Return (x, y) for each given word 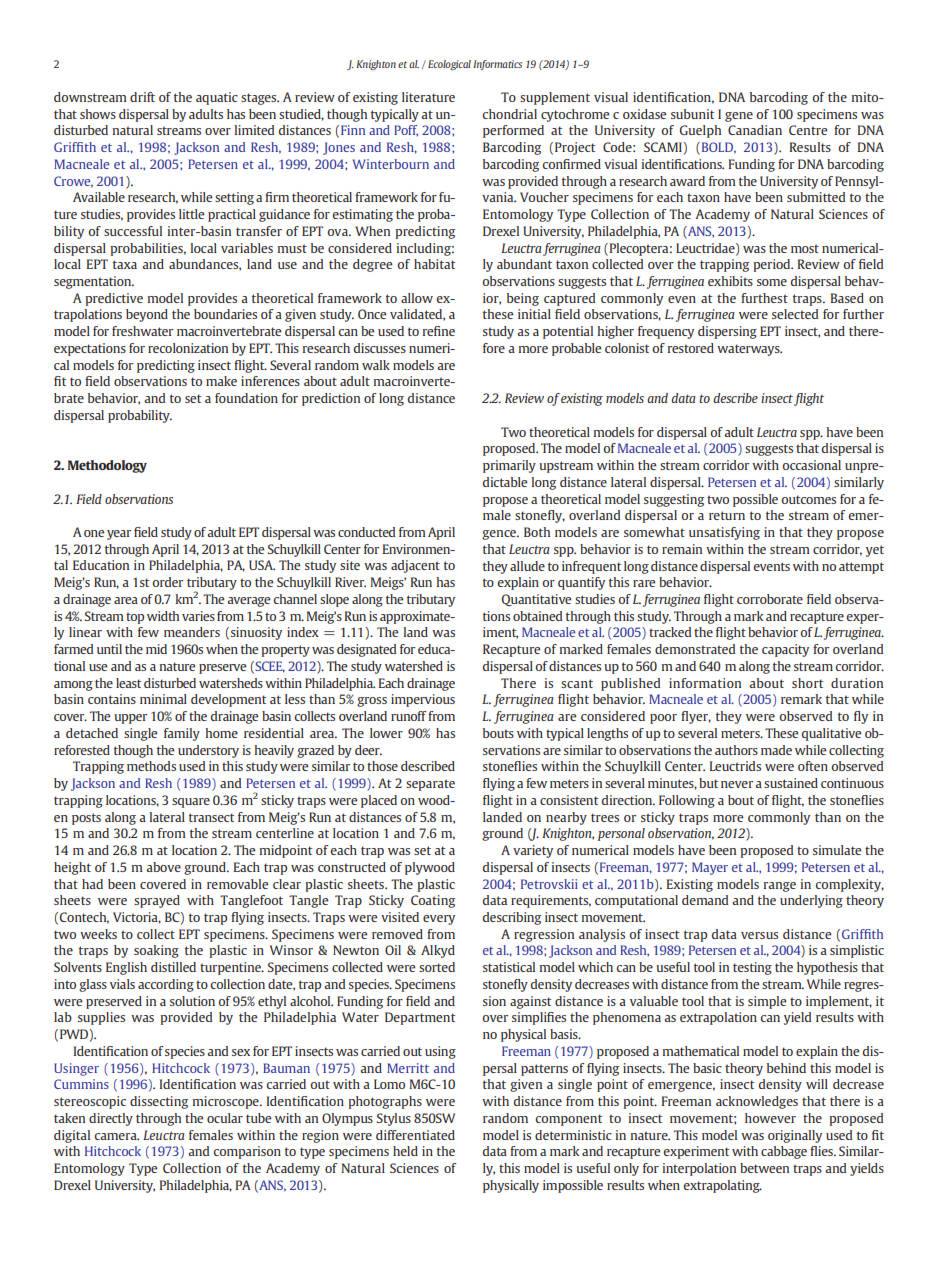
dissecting (159, 1102)
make (221, 381)
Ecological (449, 65)
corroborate (770, 599)
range (780, 887)
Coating (433, 901)
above (163, 867)
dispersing (727, 332)
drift (142, 97)
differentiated (415, 1135)
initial (534, 314)
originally (795, 1136)
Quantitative (536, 600)
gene (739, 117)
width (163, 616)
